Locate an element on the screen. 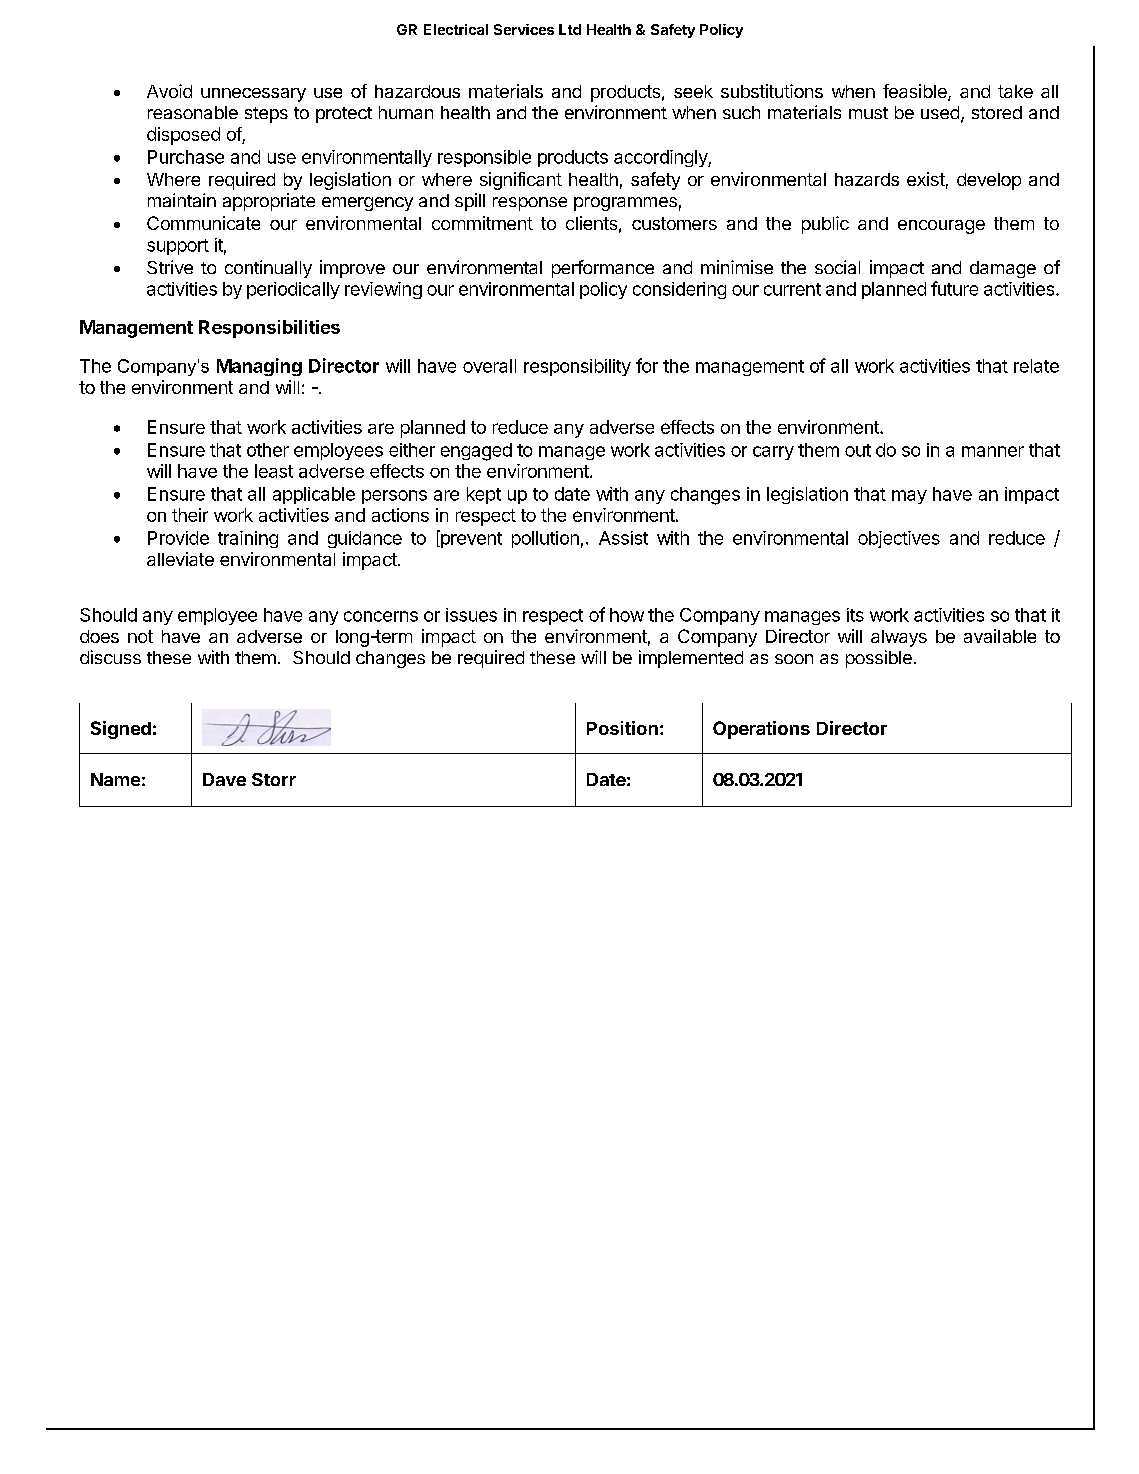 This screenshot has height=1474, width=1139. Dave is located at coordinates (224, 779).
